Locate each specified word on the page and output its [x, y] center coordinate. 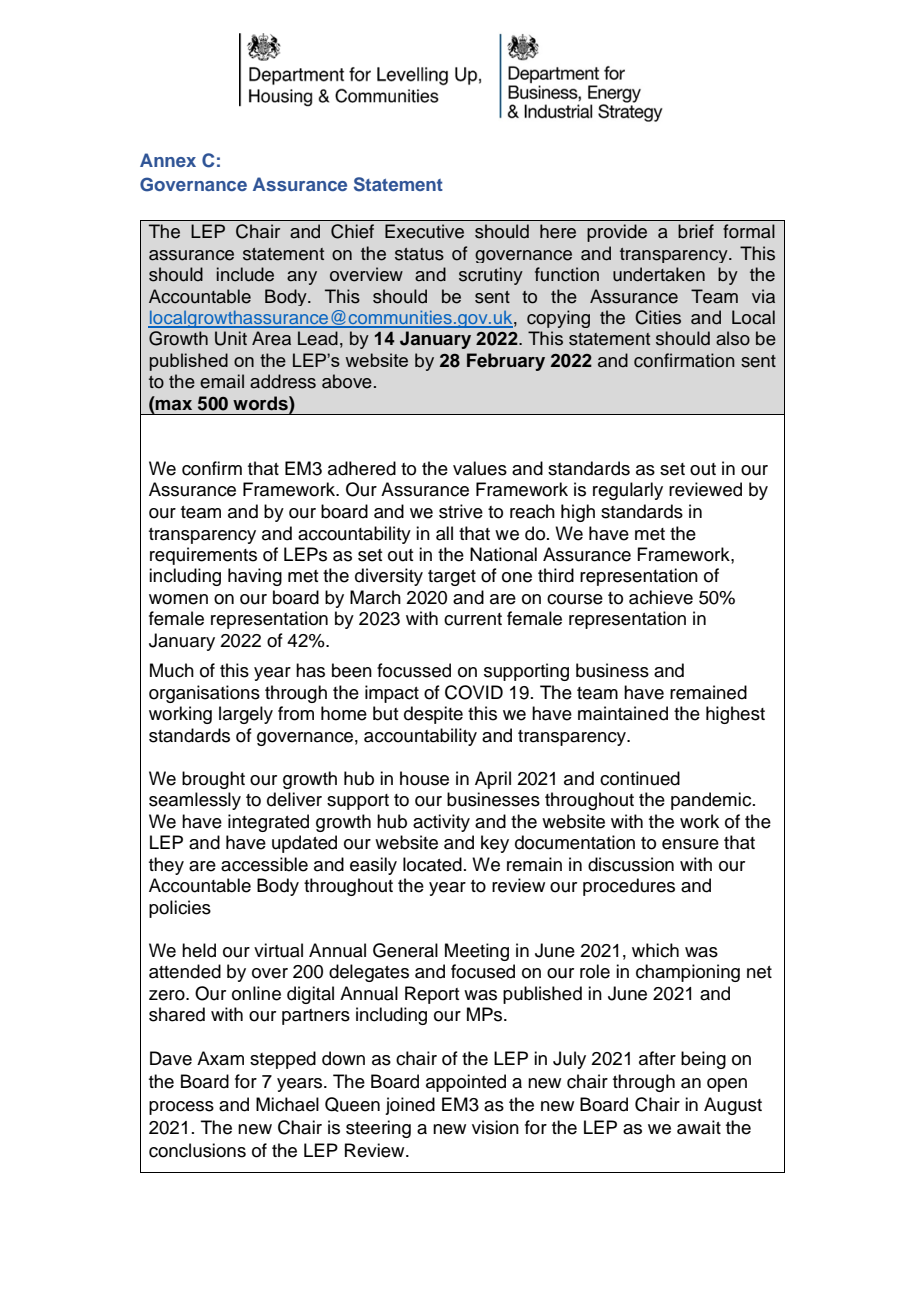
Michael [287, 1104]
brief [696, 231]
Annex [168, 160]
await [699, 1127]
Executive [424, 231]
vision [495, 1127]
